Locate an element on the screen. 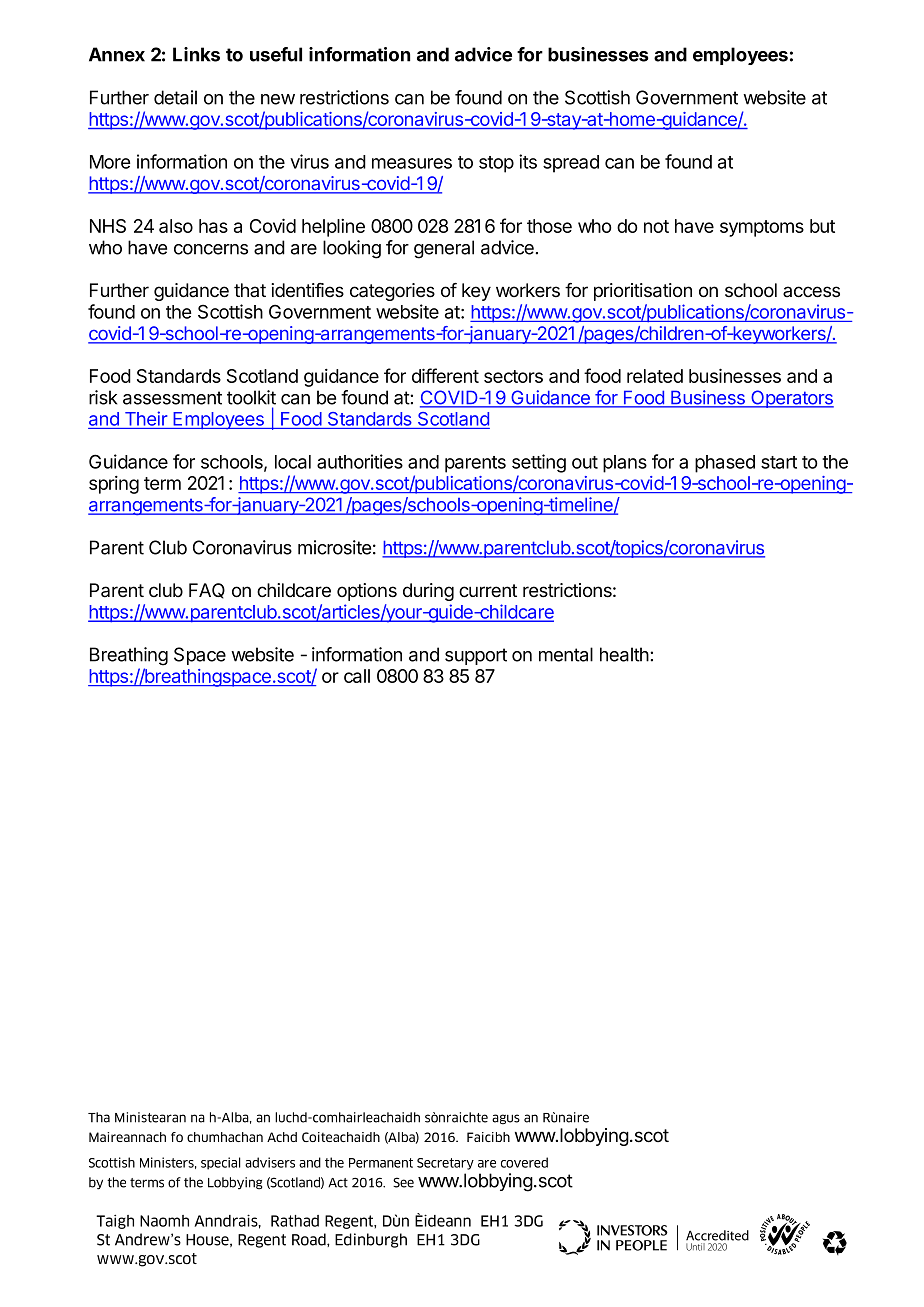 This screenshot has height=1307, width=924. Secretary is located at coordinates (445, 1164).
